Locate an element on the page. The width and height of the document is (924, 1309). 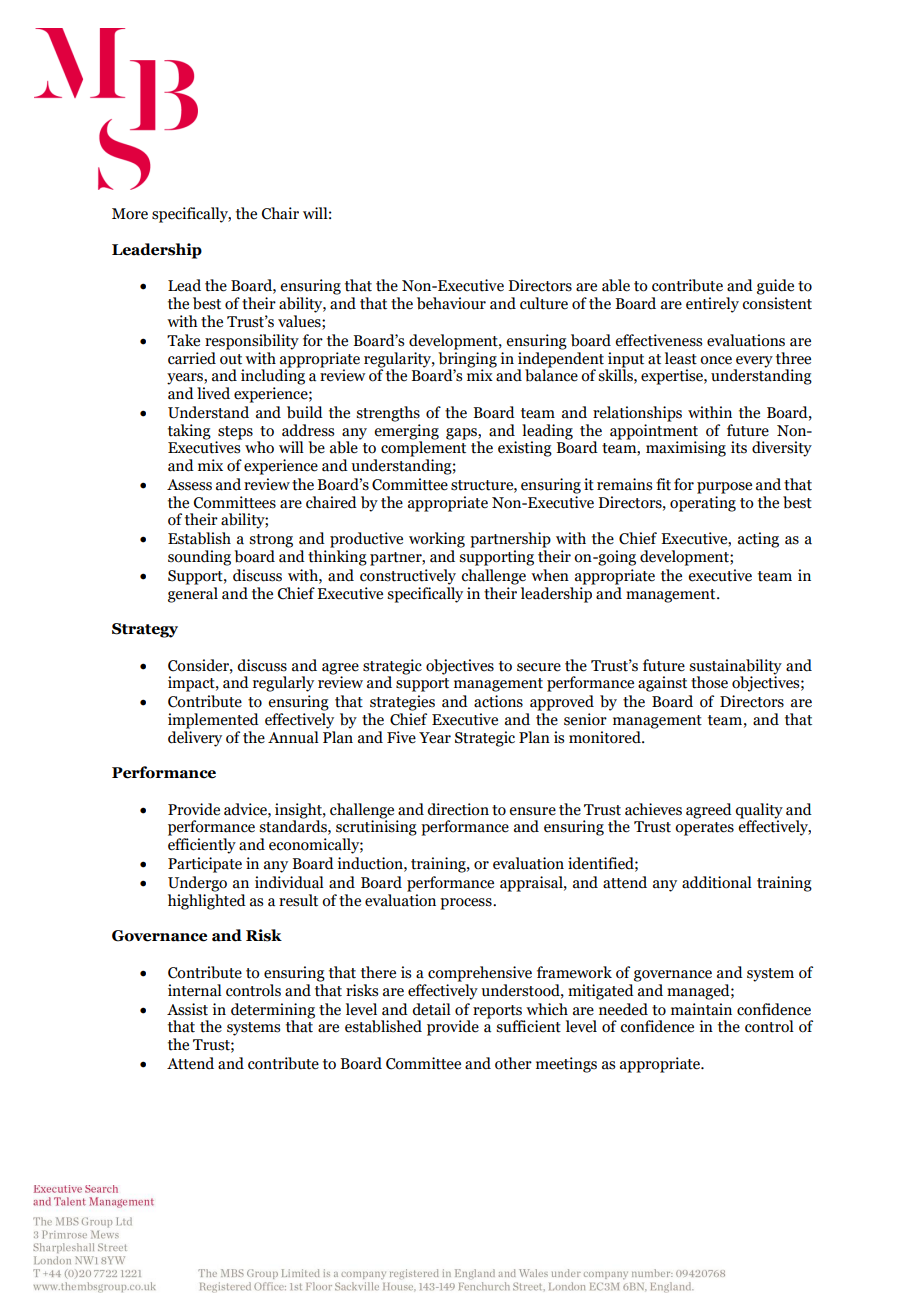
those is located at coordinates (709, 682).
